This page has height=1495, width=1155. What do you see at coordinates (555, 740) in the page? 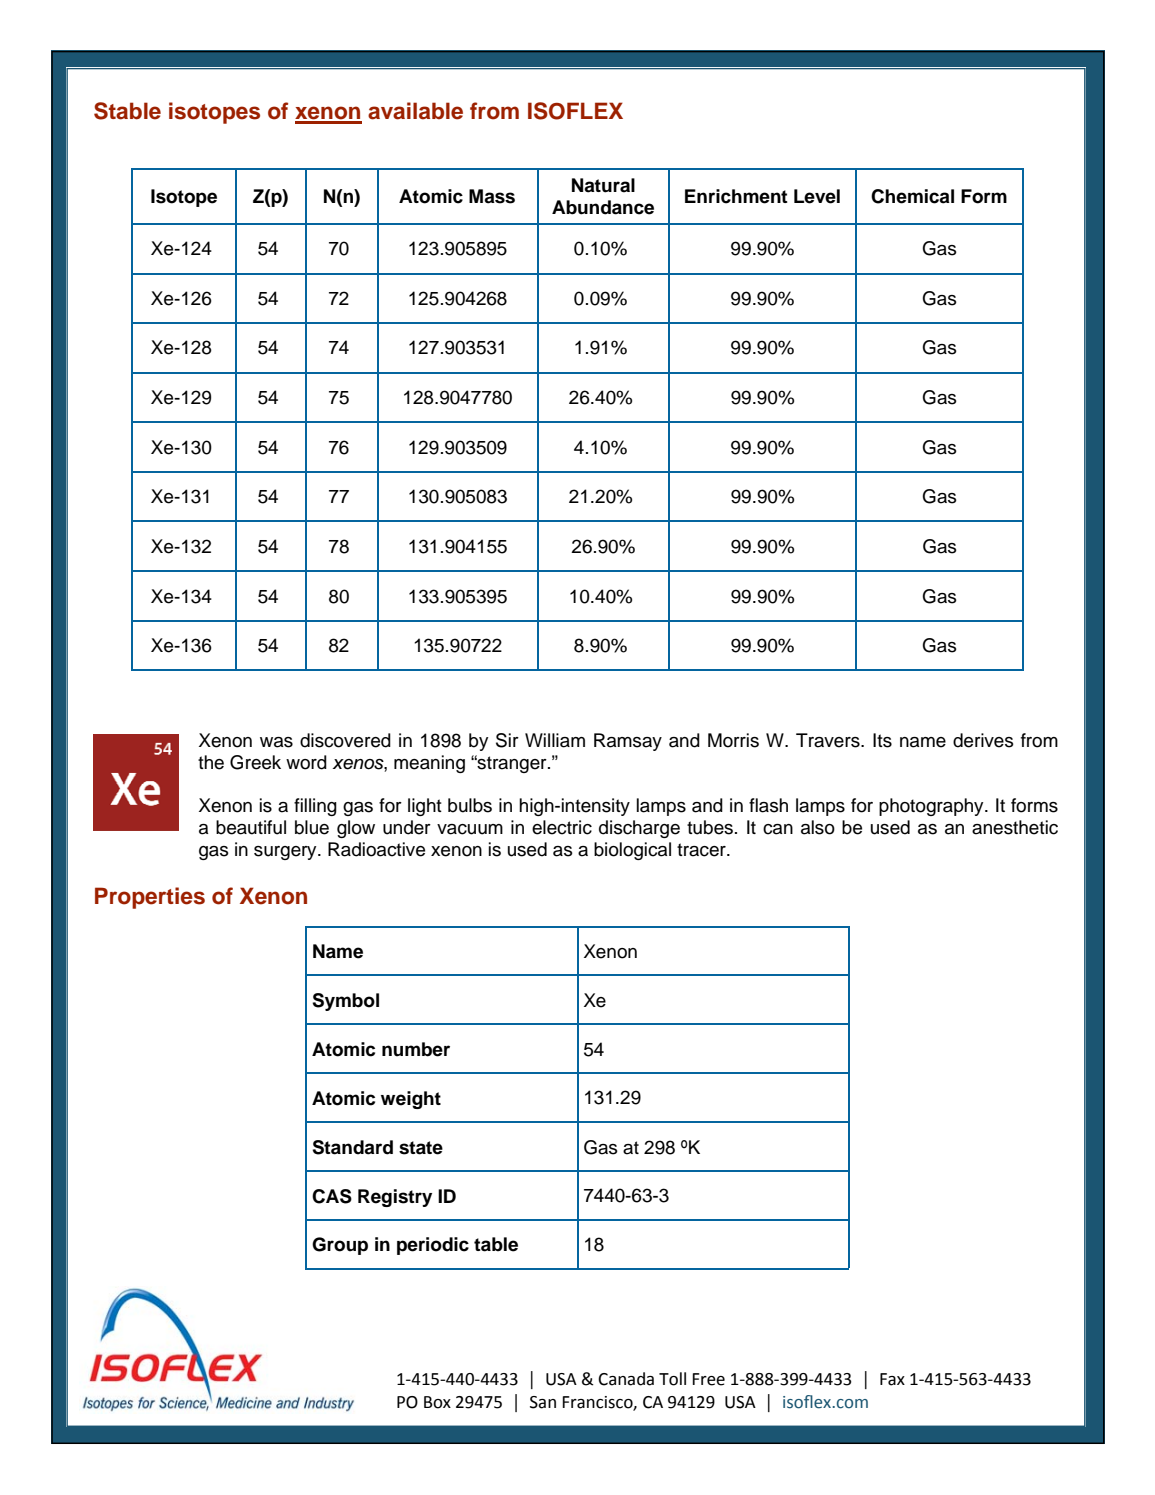
I see `William` at bounding box center [555, 740].
